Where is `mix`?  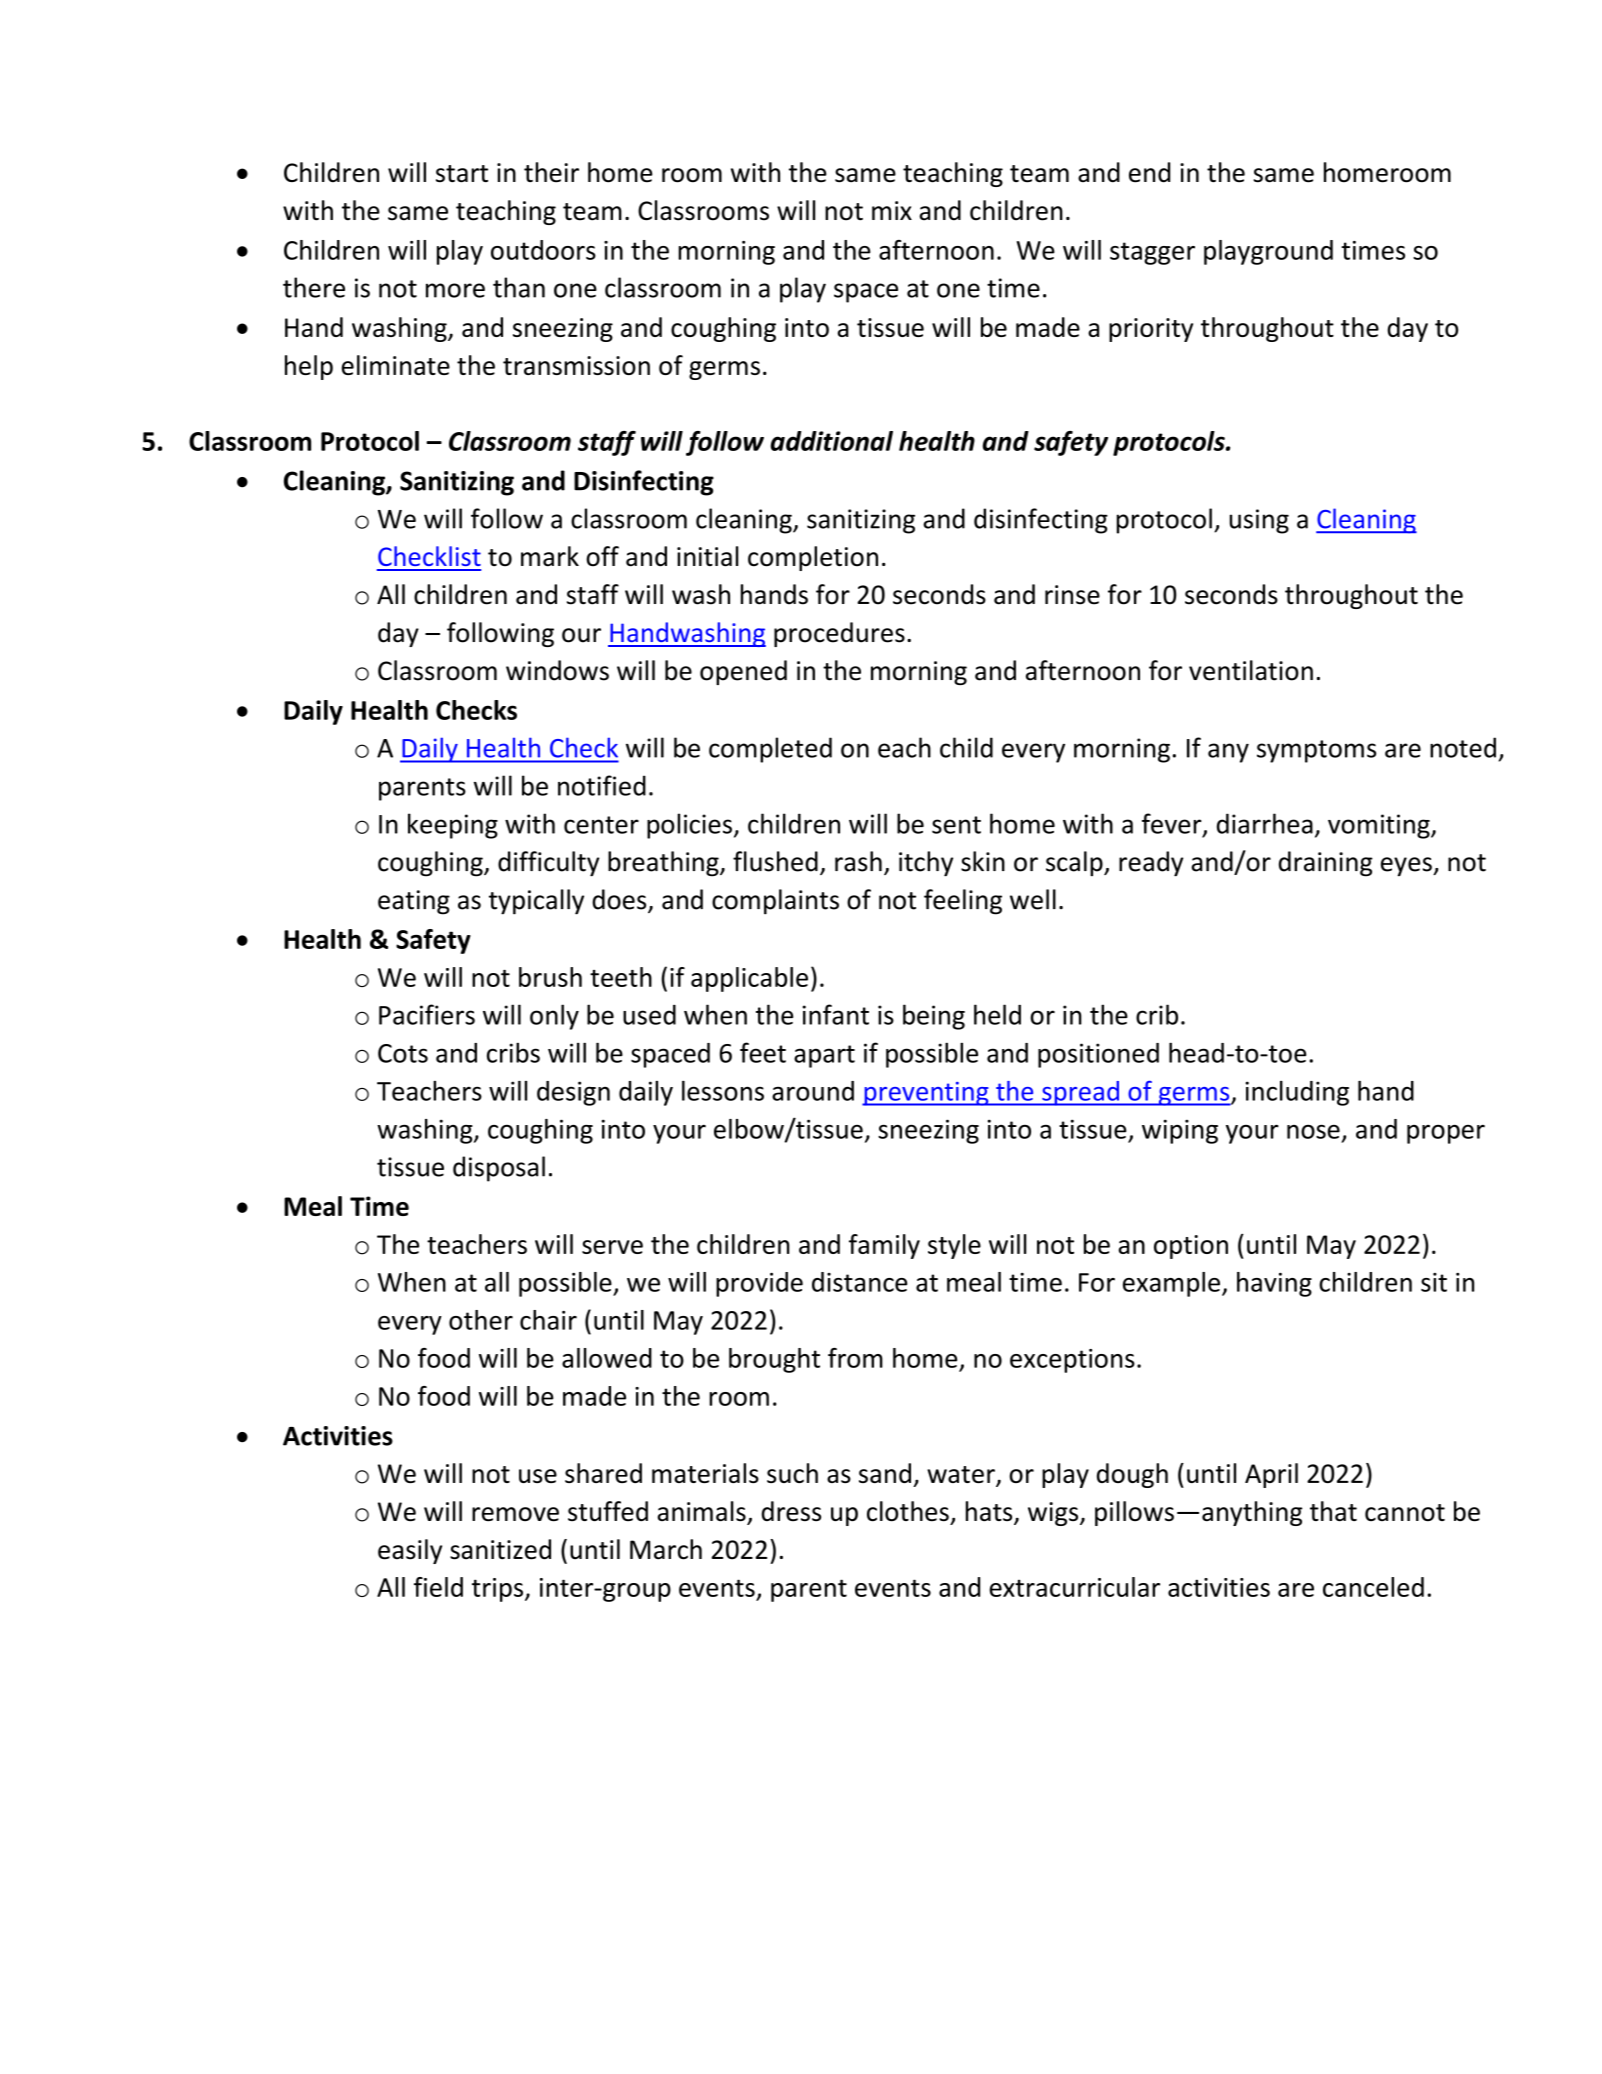
mix is located at coordinates (892, 210).
